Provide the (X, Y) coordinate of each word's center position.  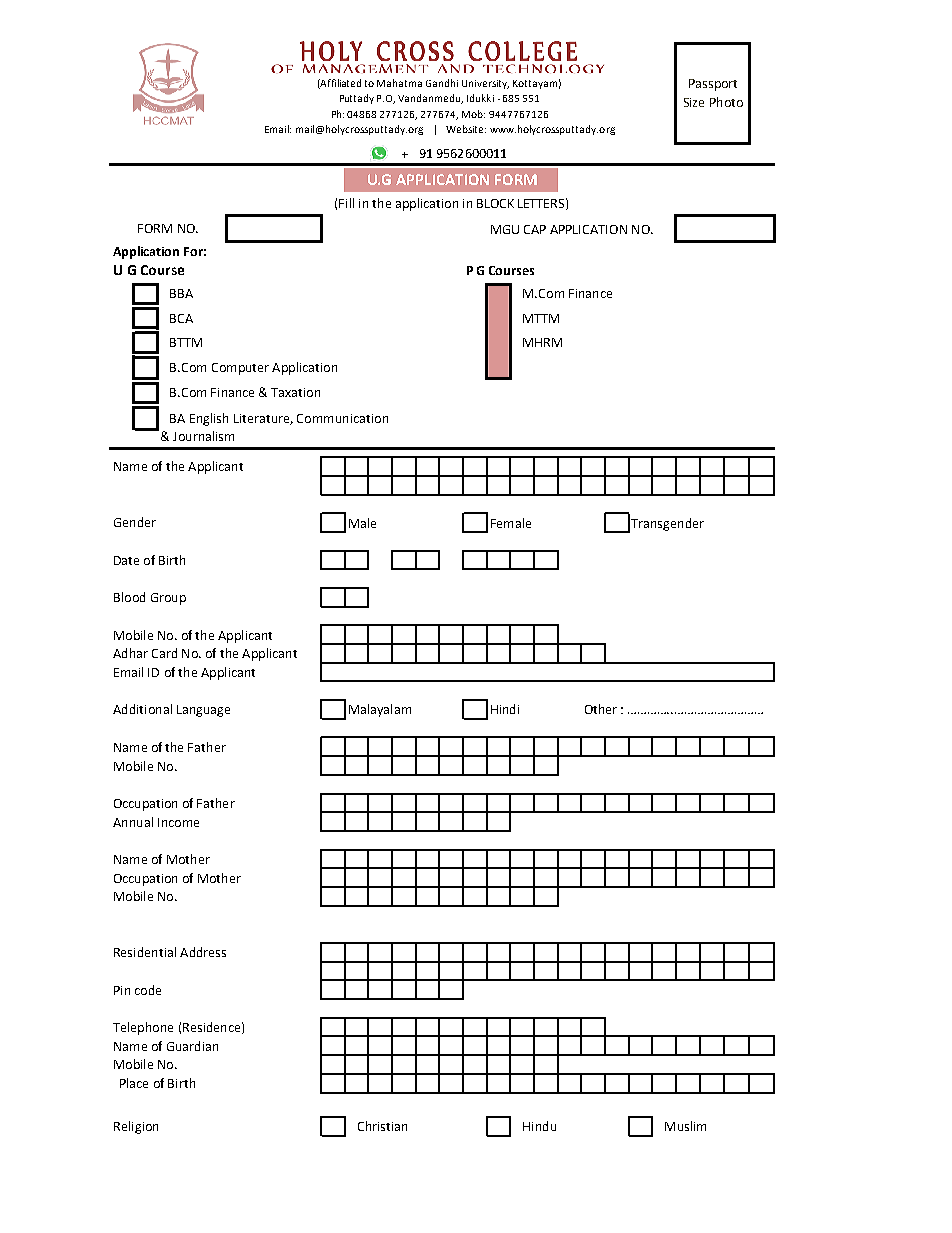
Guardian (192, 1046)
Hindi (505, 709)
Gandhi (442, 83)
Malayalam (380, 710)
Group (168, 599)
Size (694, 102)
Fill (346, 203)
